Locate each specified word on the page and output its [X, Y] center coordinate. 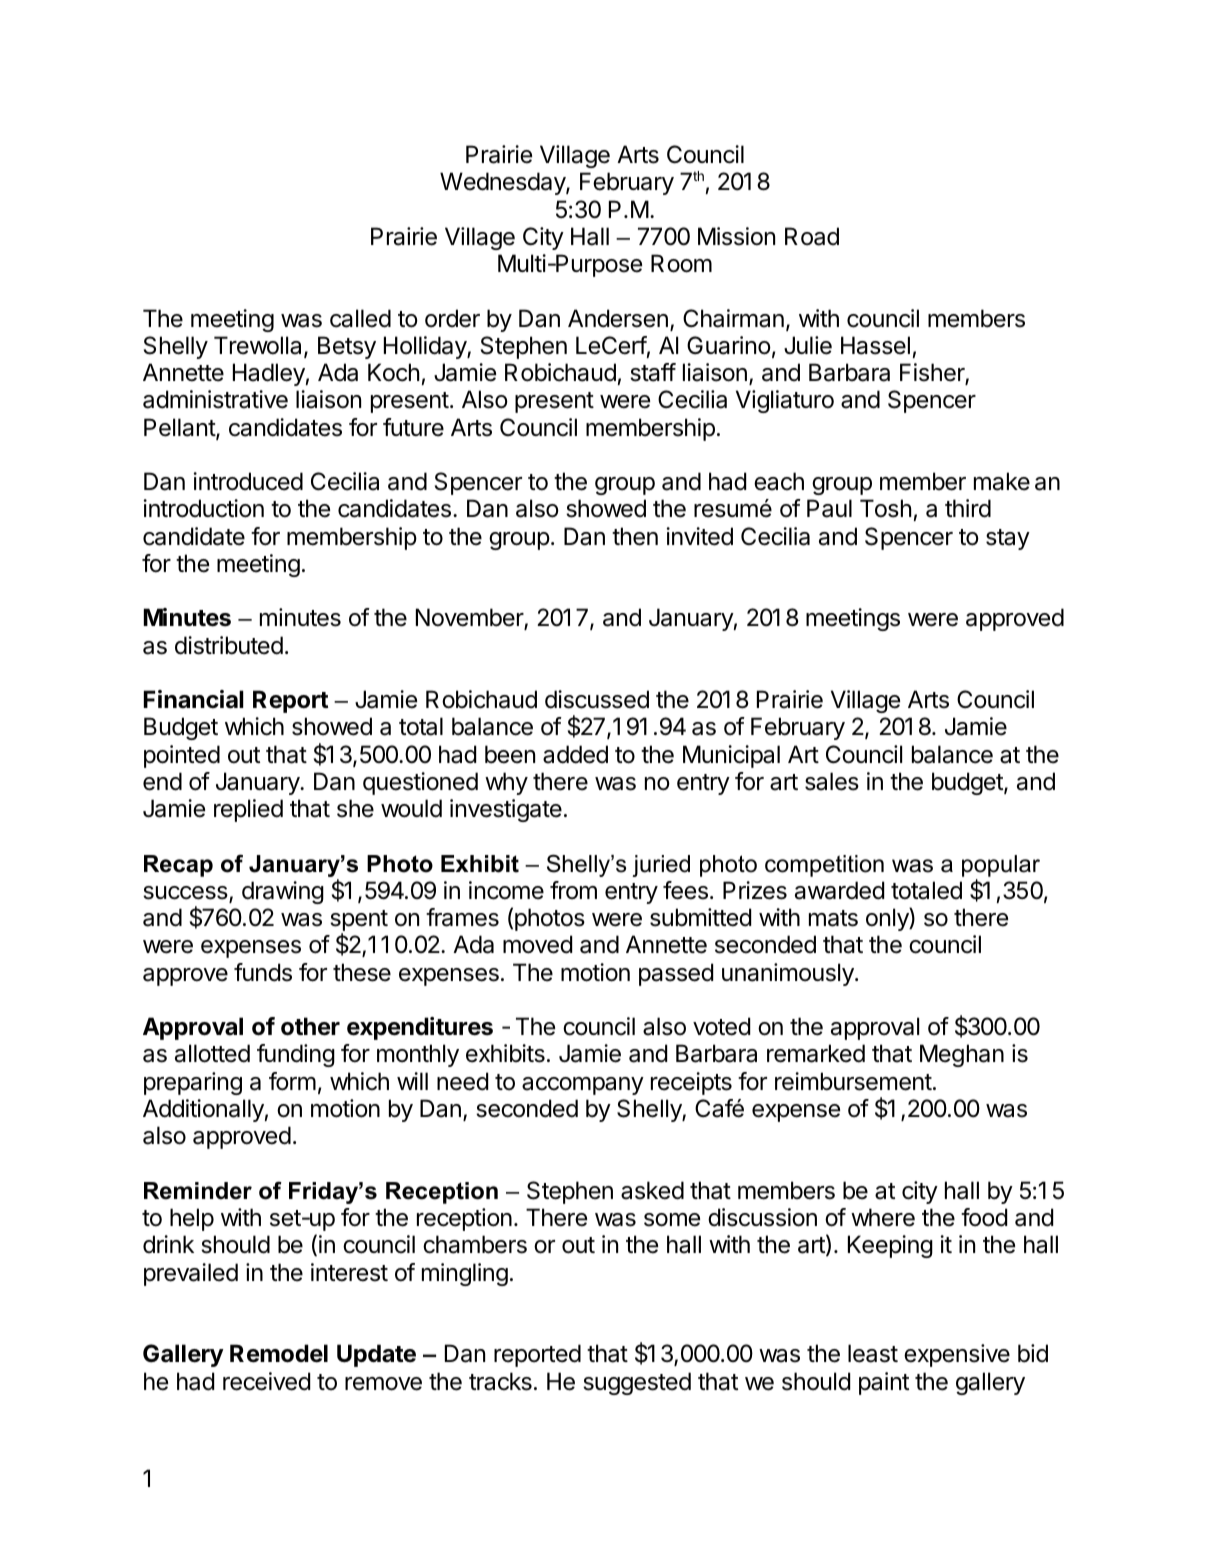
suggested [637, 1383]
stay [1008, 539]
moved [537, 944]
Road [812, 236]
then [635, 536]
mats [833, 918]
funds [263, 972]
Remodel [279, 1353]
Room [681, 263]
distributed [229, 645]
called [360, 318]
